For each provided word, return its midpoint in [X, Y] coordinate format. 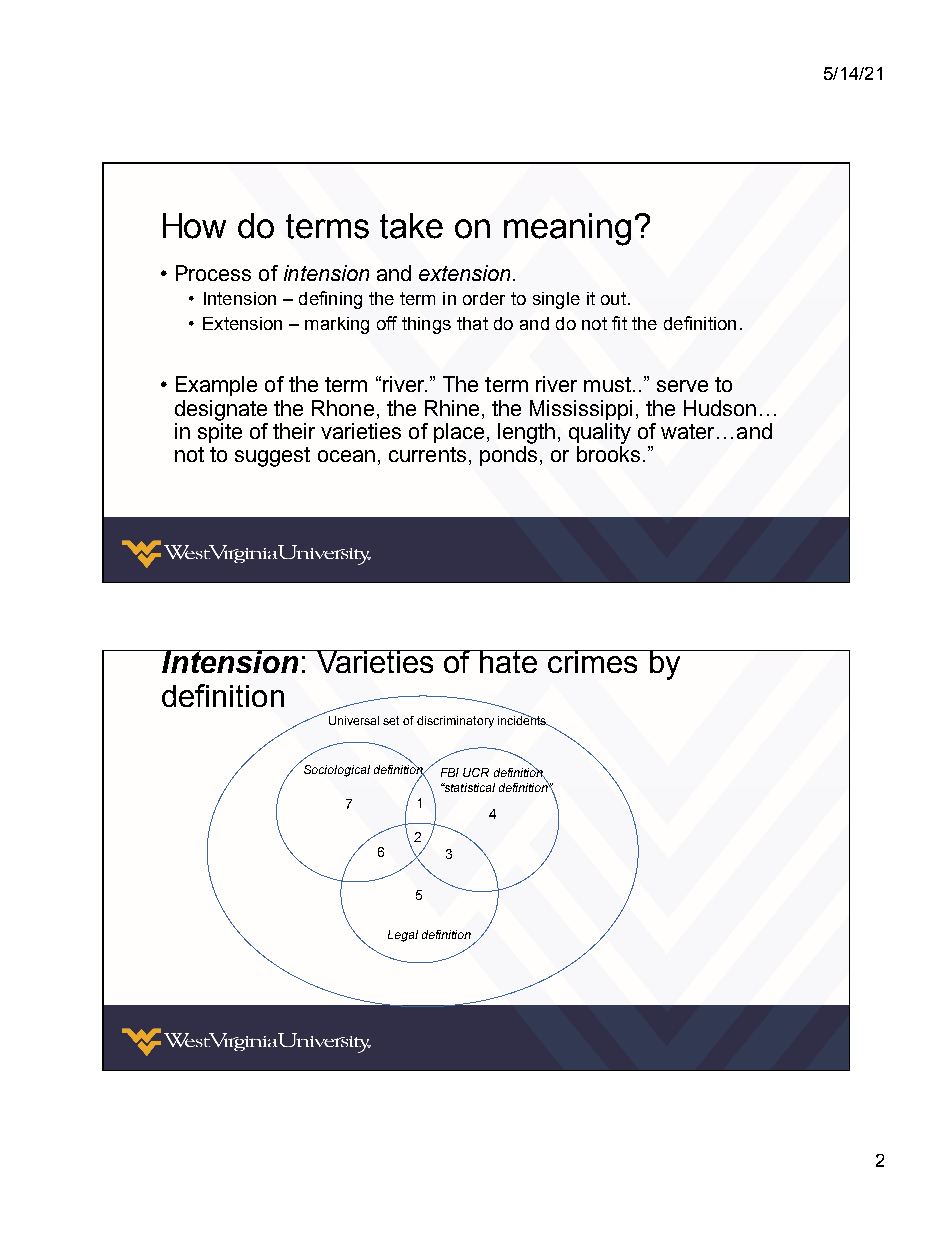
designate [221, 410]
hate [509, 661]
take [411, 226]
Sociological [337, 771]
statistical [468, 787]
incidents [523, 719]
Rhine [452, 408]
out [613, 298]
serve [682, 386]
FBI [450, 772]
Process [213, 273]
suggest [272, 457]
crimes [594, 661]
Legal [403, 936]
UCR [476, 772]
